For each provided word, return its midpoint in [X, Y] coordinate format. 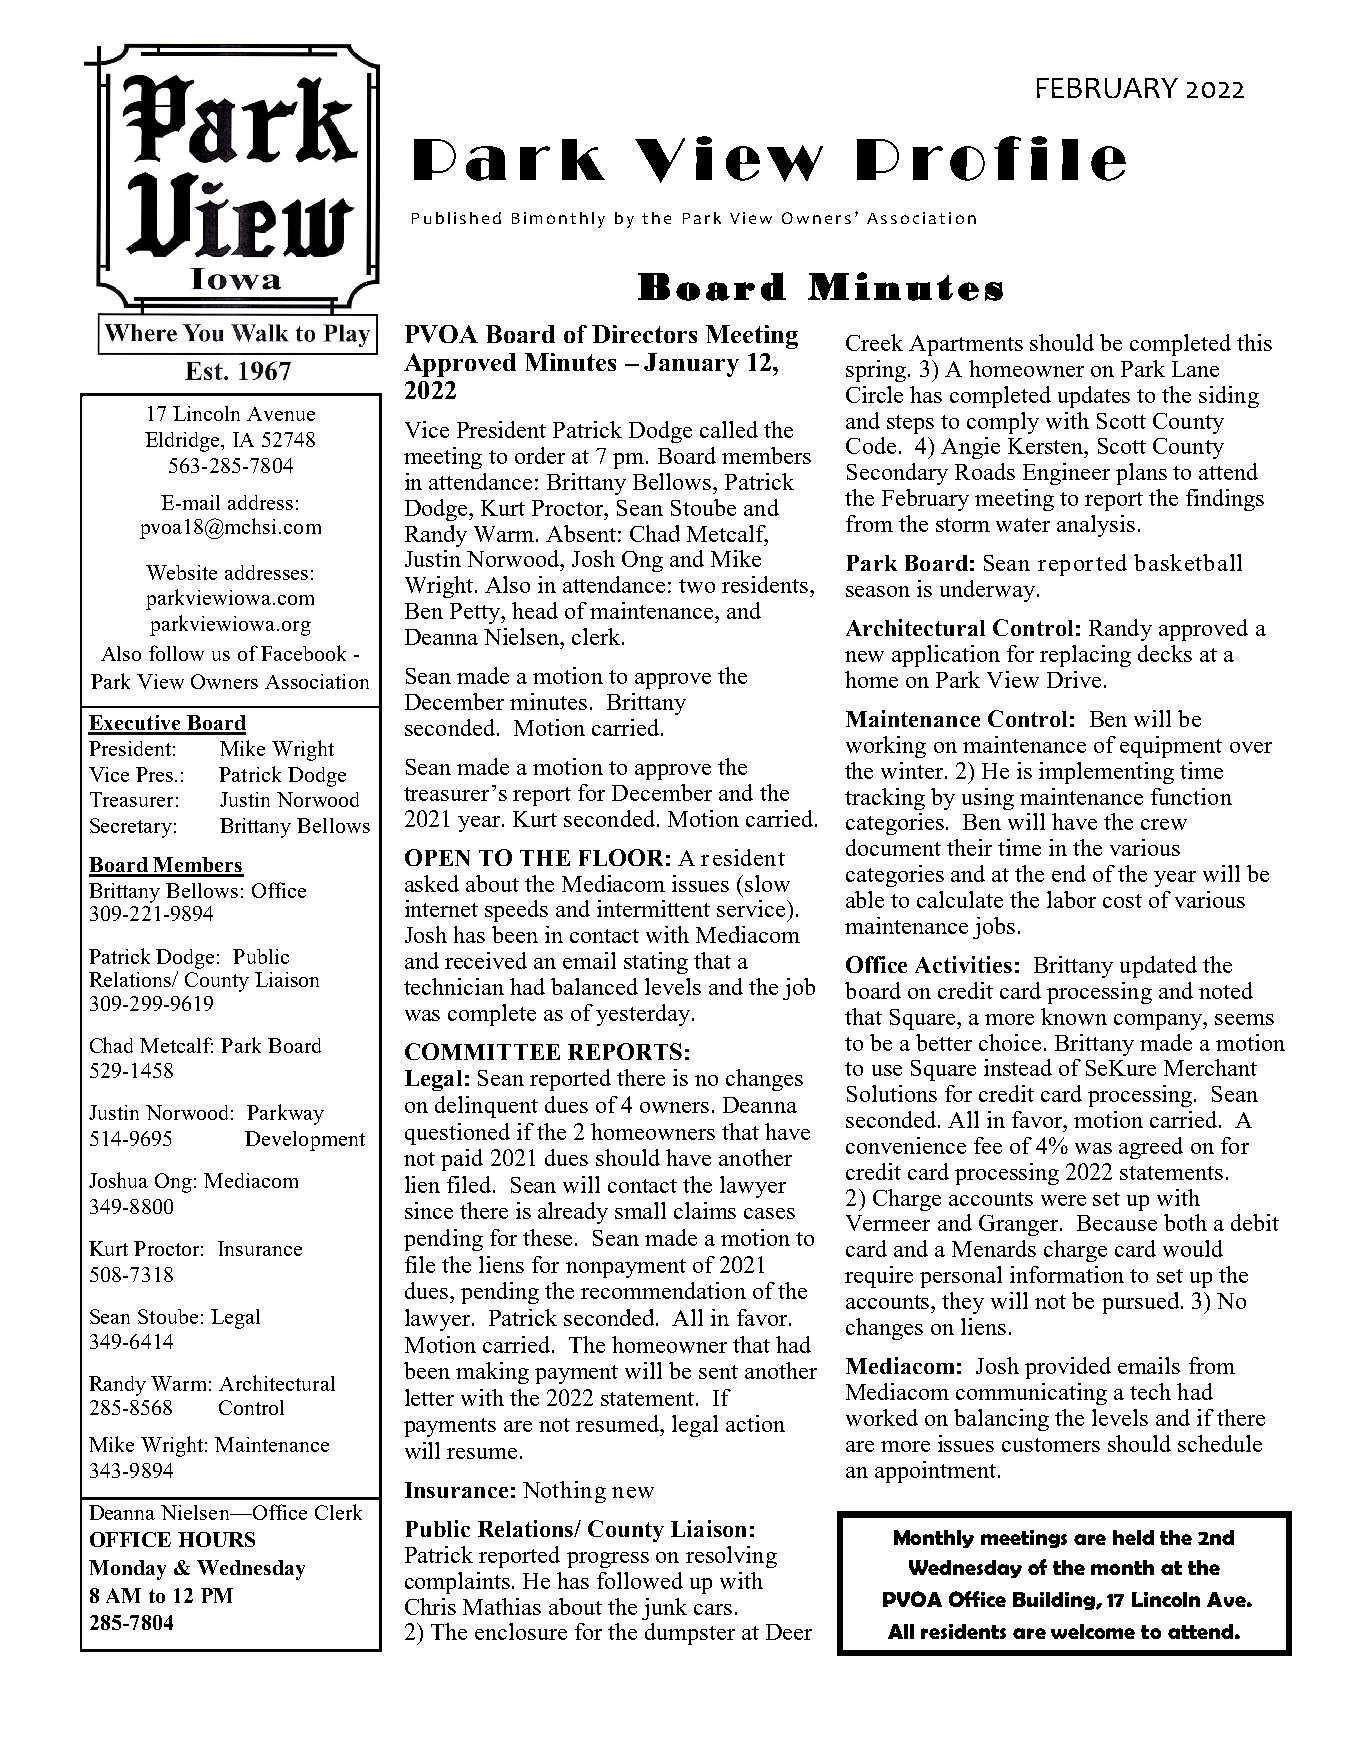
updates [1094, 397]
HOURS [216, 1539]
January [691, 365]
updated [1158, 967]
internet [441, 908]
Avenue [281, 414]
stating [656, 963]
